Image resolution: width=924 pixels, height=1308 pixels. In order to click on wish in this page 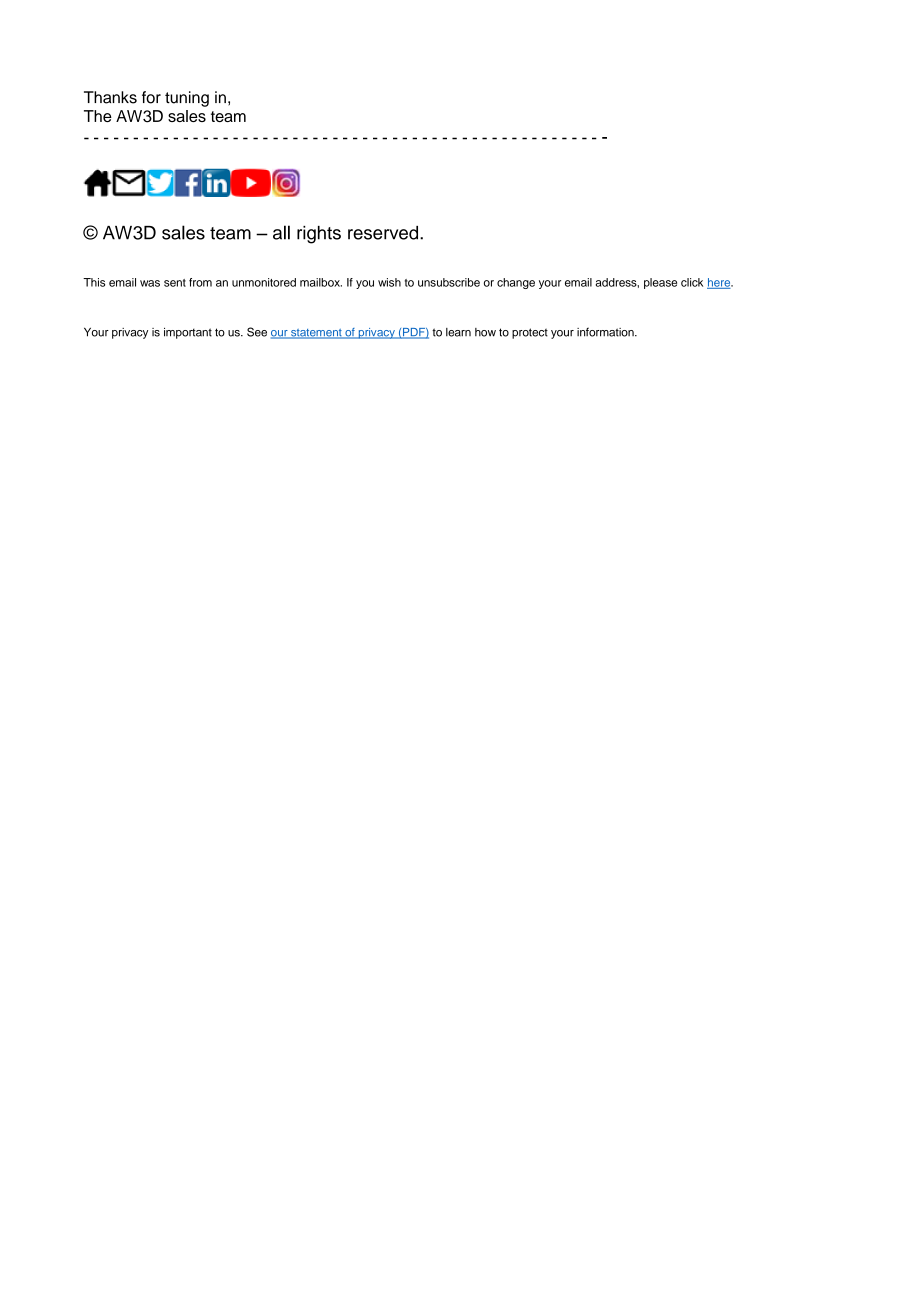, I will do `click(389, 282)`.
